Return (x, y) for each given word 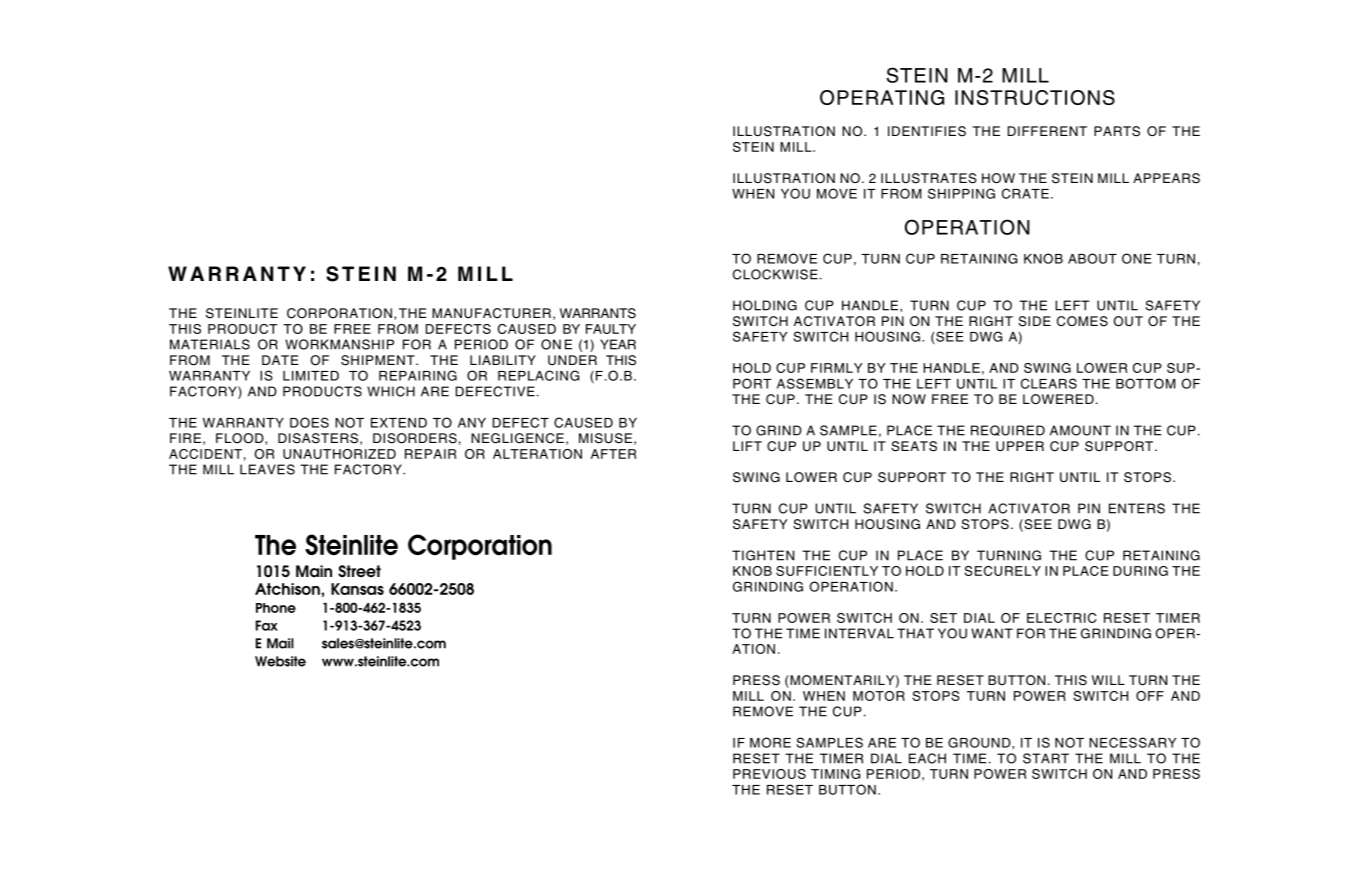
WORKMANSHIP (339, 344)
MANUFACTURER (491, 313)
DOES (309, 422)
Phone (276, 608)
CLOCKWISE (775, 274)
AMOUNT (1080, 430)
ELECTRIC (1062, 618)
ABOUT (1092, 258)
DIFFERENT (1047, 131)
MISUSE (605, 438)
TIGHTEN (763, 555)
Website (280, 661)
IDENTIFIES (927, 131)
